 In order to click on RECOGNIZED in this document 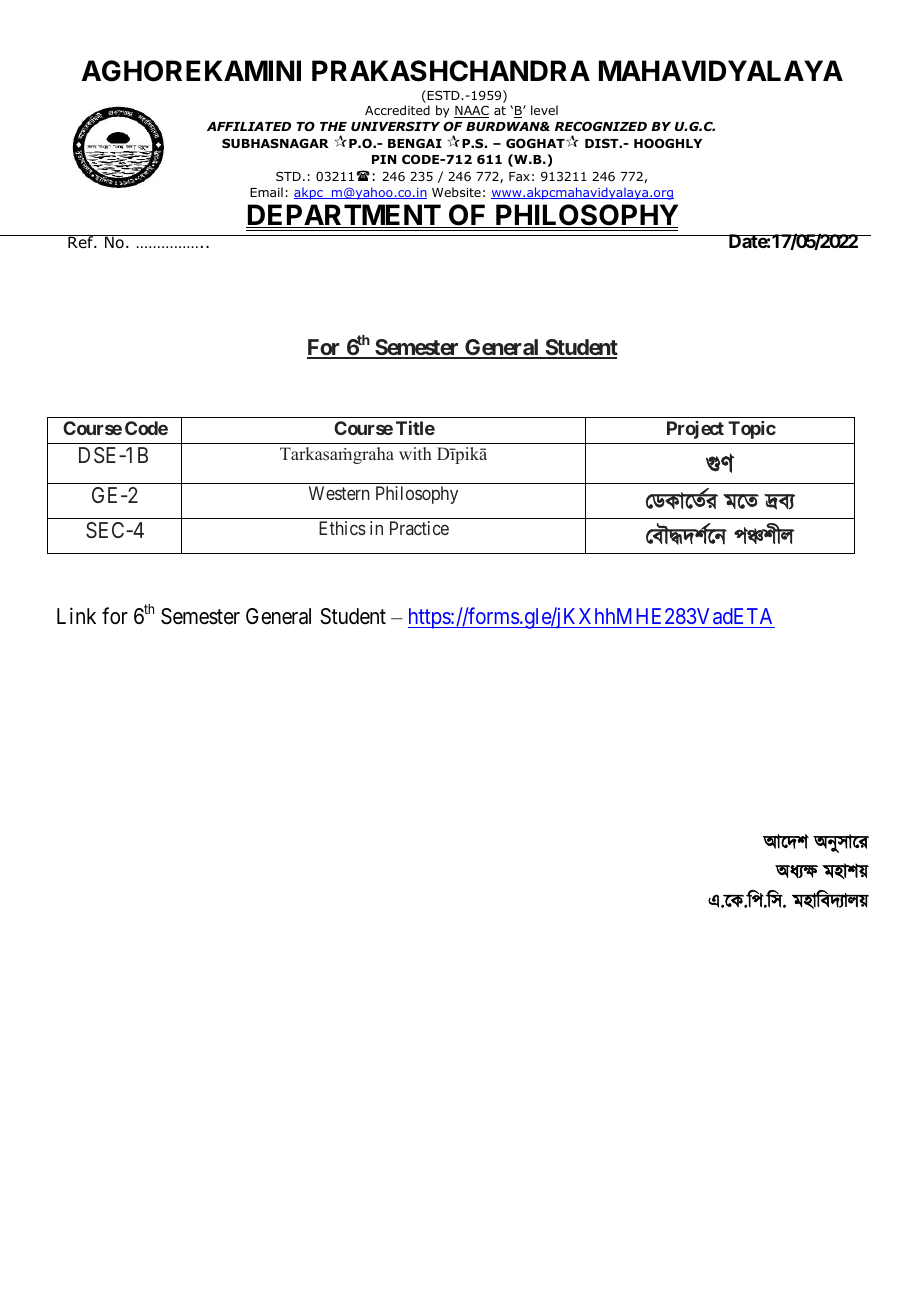, I will do `click(601, 126)`.
